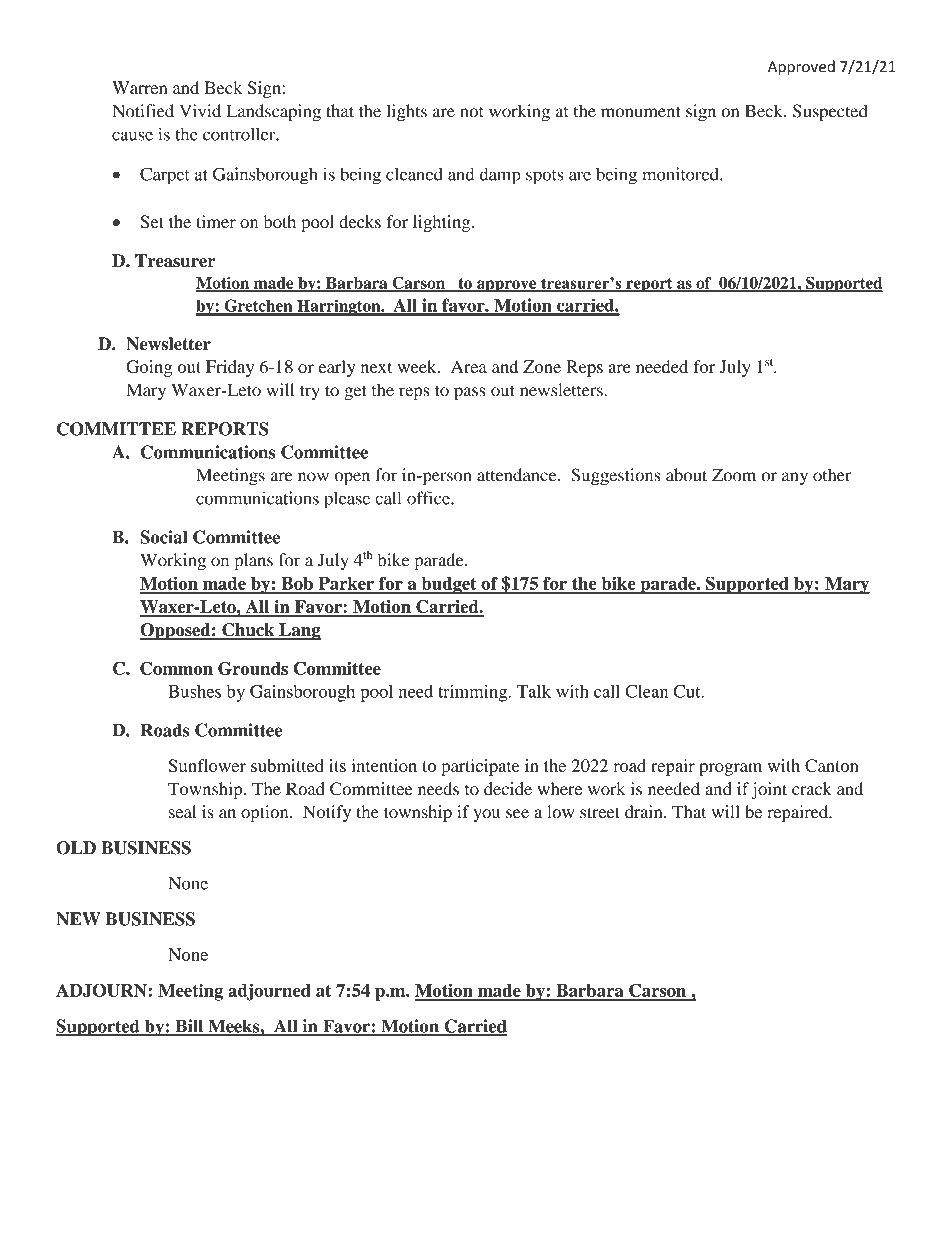 The width and height of the screenshot is (952, 1233). I want to click on drain, so click(645, 811).
